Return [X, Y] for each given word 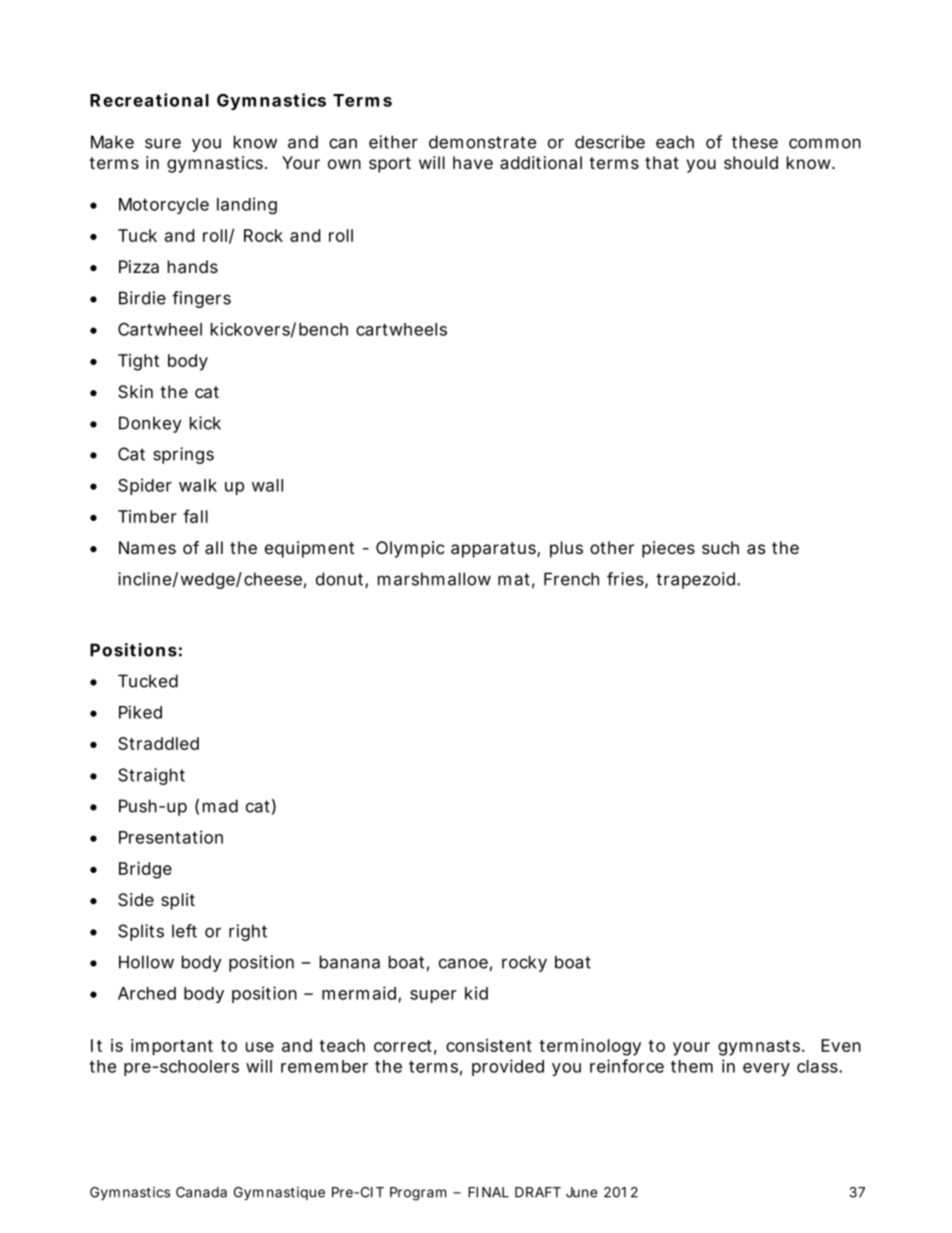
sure [163, 143]
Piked [140, 712]
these [755, 142]
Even [841, 1045]
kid [476, 993]
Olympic [410, 549]
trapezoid [695, 580]
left [184, 931]
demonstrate [482, 142]
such [720, 547]
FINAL [488, 1192]
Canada [201, 1192]
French [571, 579]
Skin [135, 391]
